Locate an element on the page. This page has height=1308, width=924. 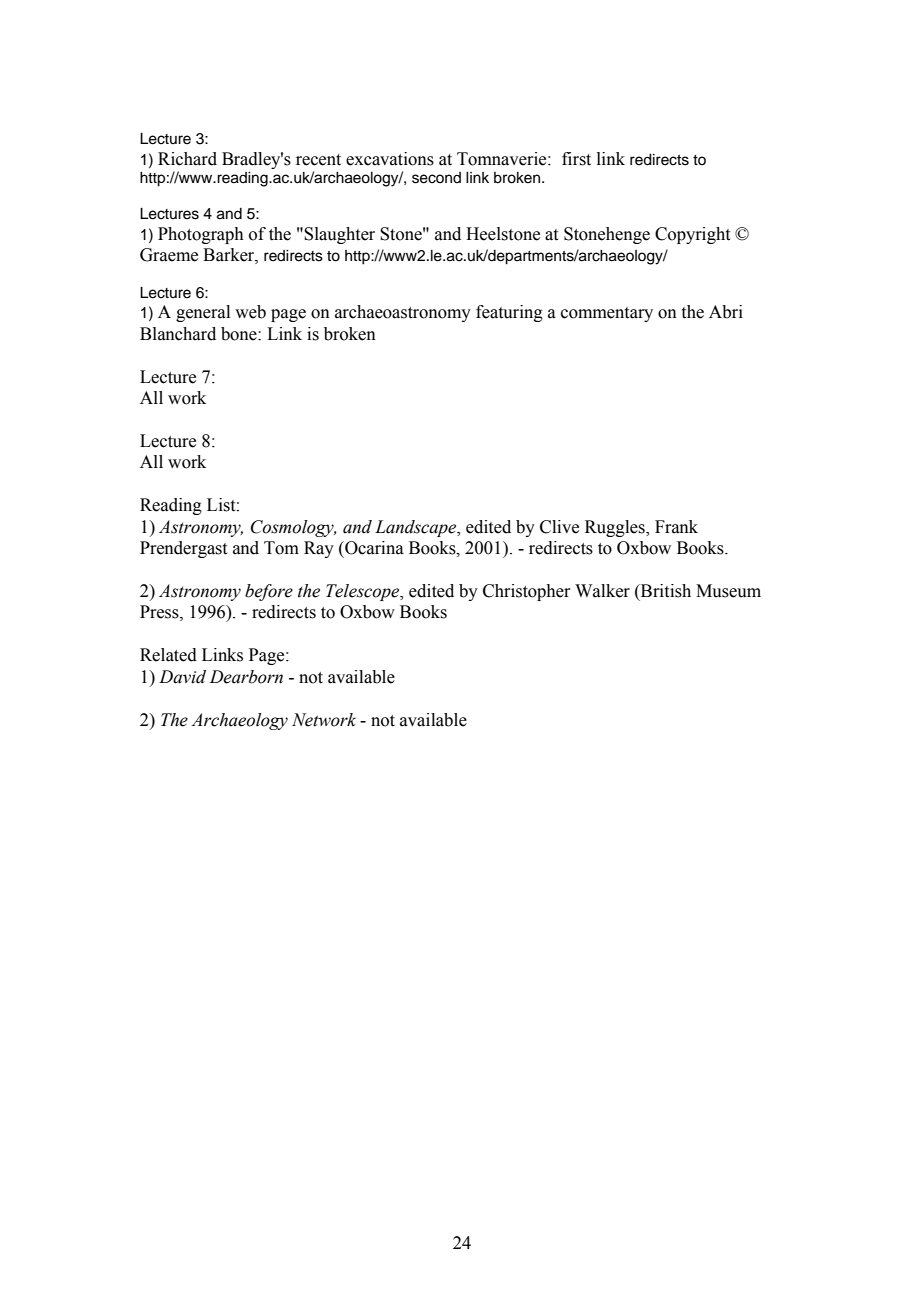
Dearborn is located at coordinates (246, 677).
